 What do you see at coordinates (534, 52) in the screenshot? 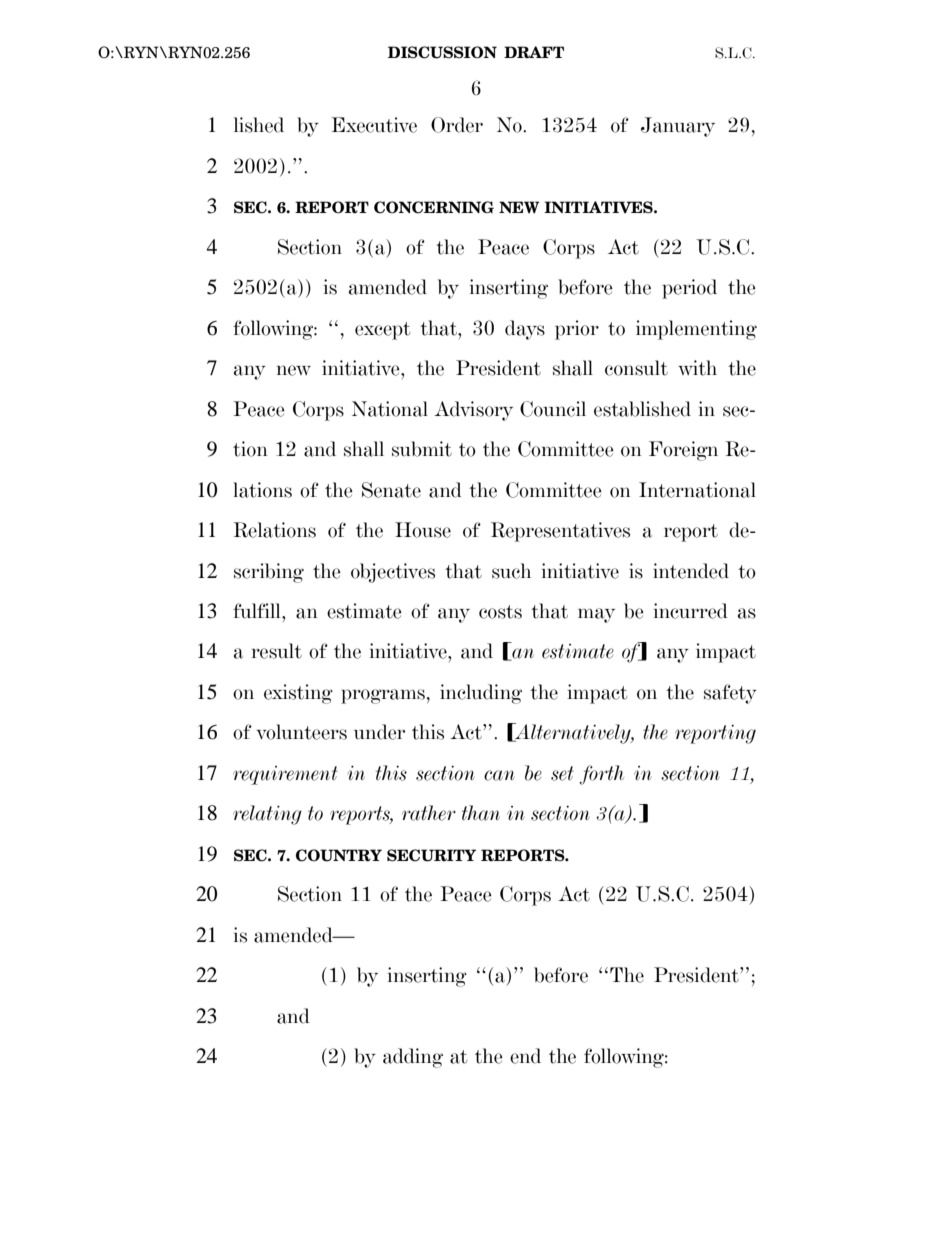
I see `DRAFT` at bounding box center [534, 52].
